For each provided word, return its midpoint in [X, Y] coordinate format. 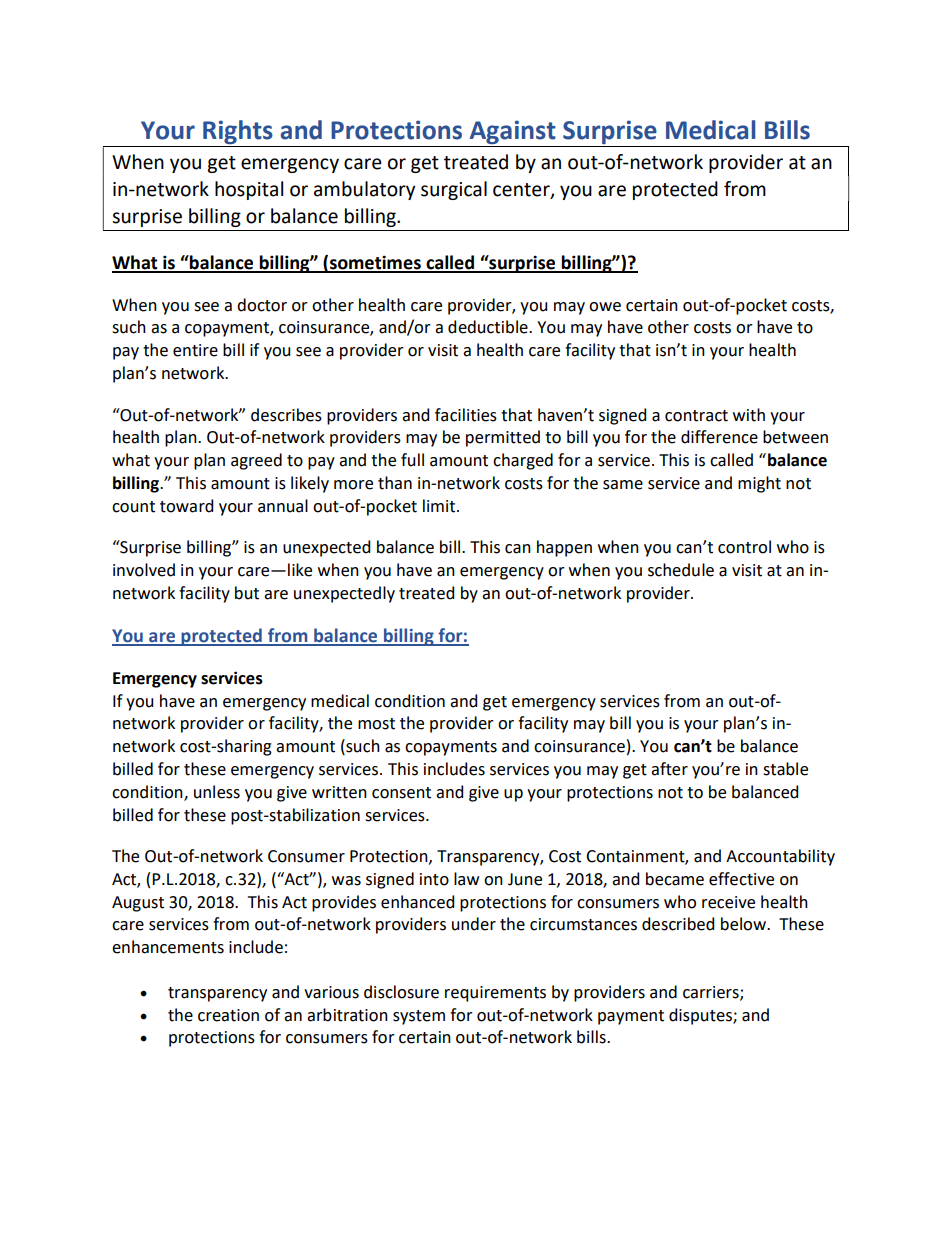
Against [513, 132]
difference [719, 437]
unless [217, 792]
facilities [466, 415]
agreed [256, 461]
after [669, 769]
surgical [454, 190]
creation [228, 1015]
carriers [712, 993]
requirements [495, 994]
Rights [238, 132]
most [376, 724]
